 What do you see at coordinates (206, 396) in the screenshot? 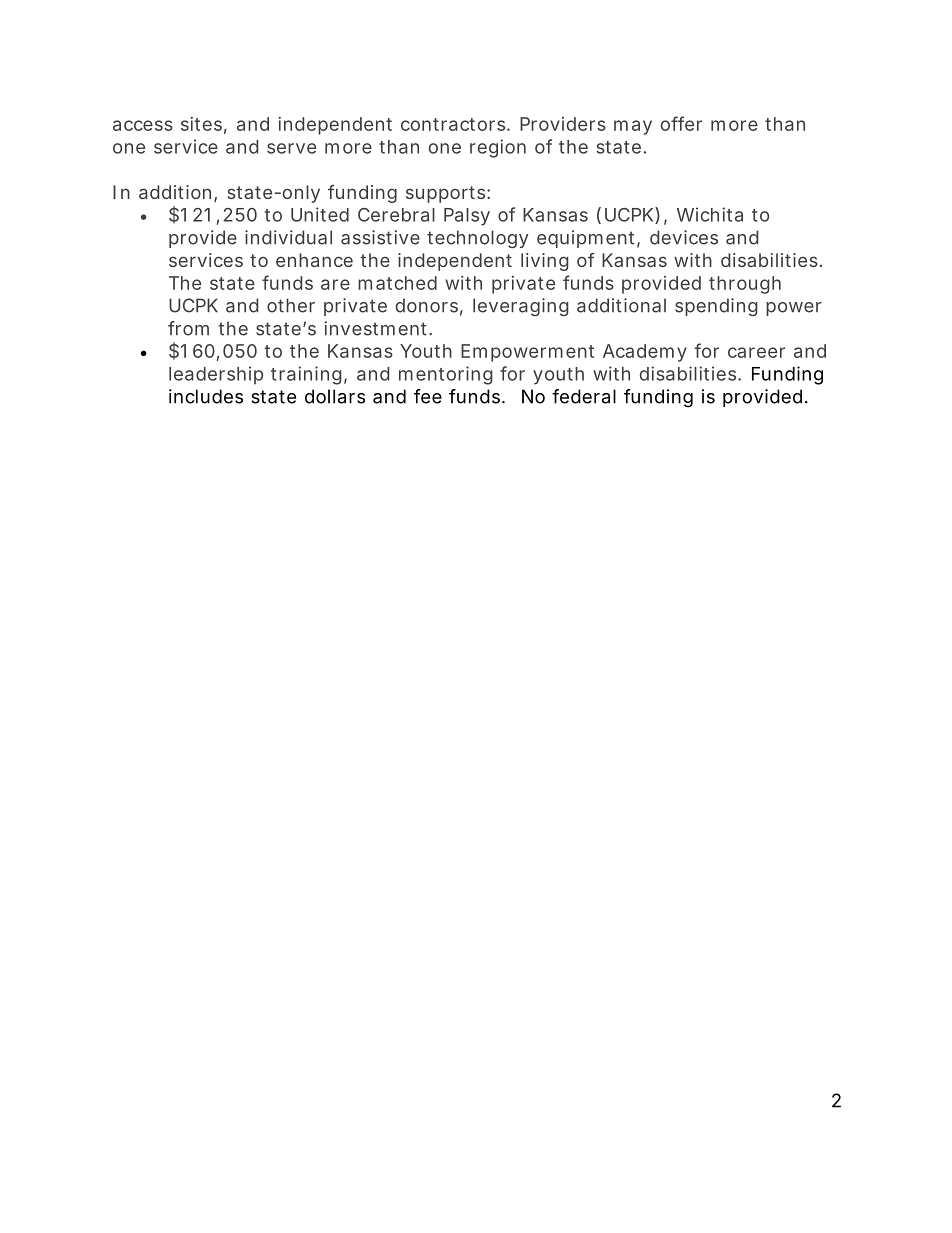
I see `includes` at bounding box center [206, 396].
